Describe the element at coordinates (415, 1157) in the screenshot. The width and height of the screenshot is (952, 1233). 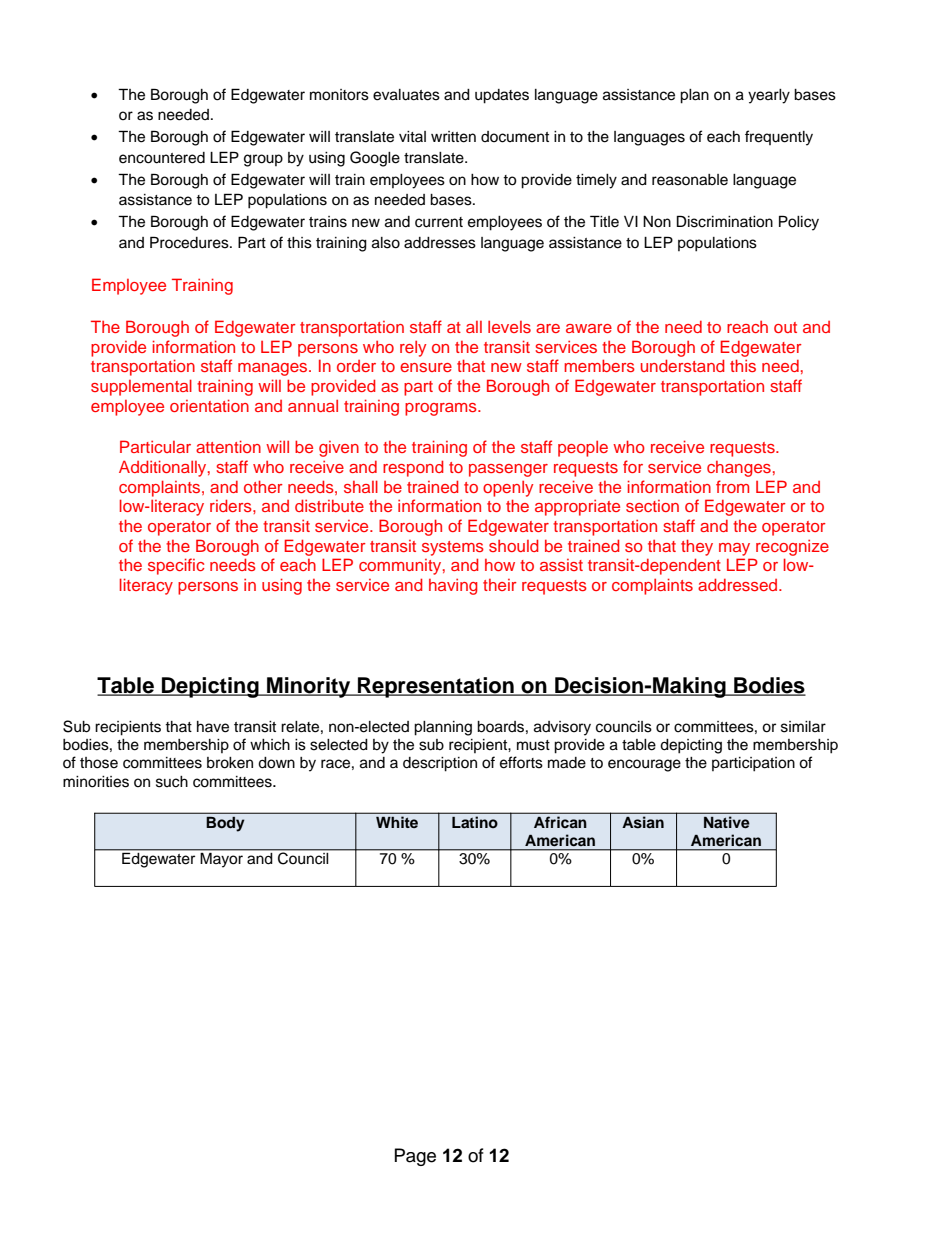
I see `Page` at that location.
